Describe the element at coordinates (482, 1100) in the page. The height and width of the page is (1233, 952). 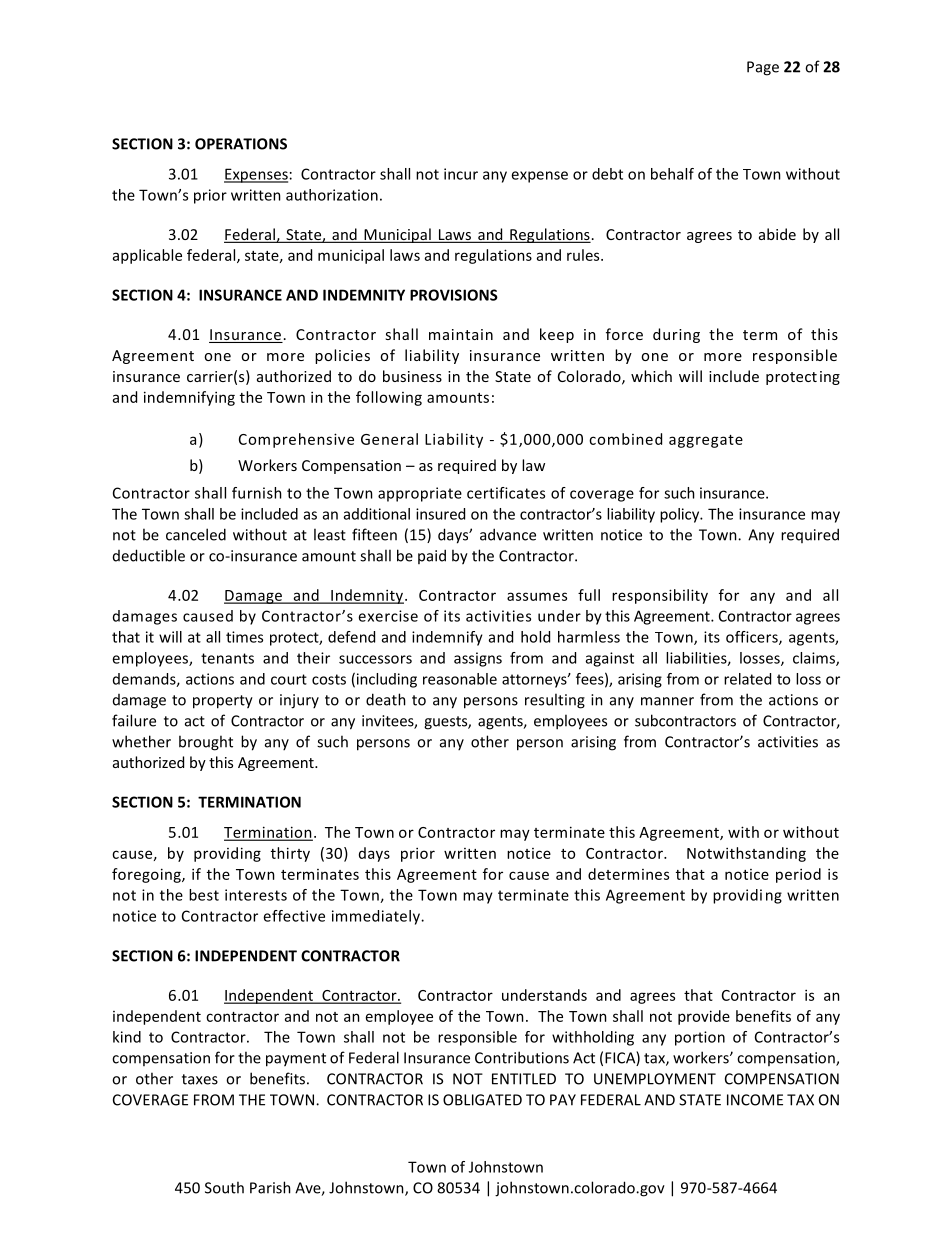
I see `OBLIGATED` at that location.
